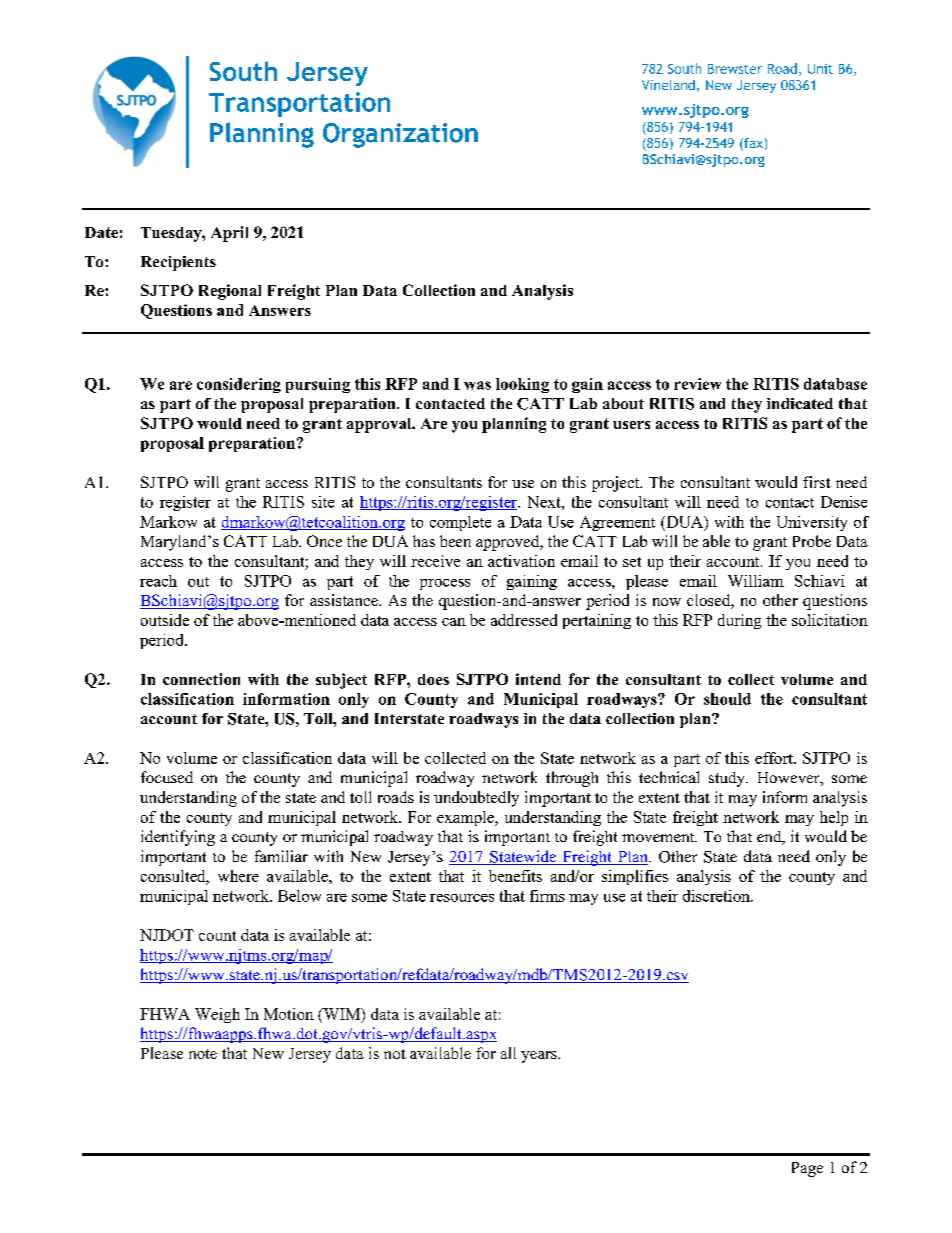 This page has width=952, height=1233. I want to click on resources, so click(462, 898).
